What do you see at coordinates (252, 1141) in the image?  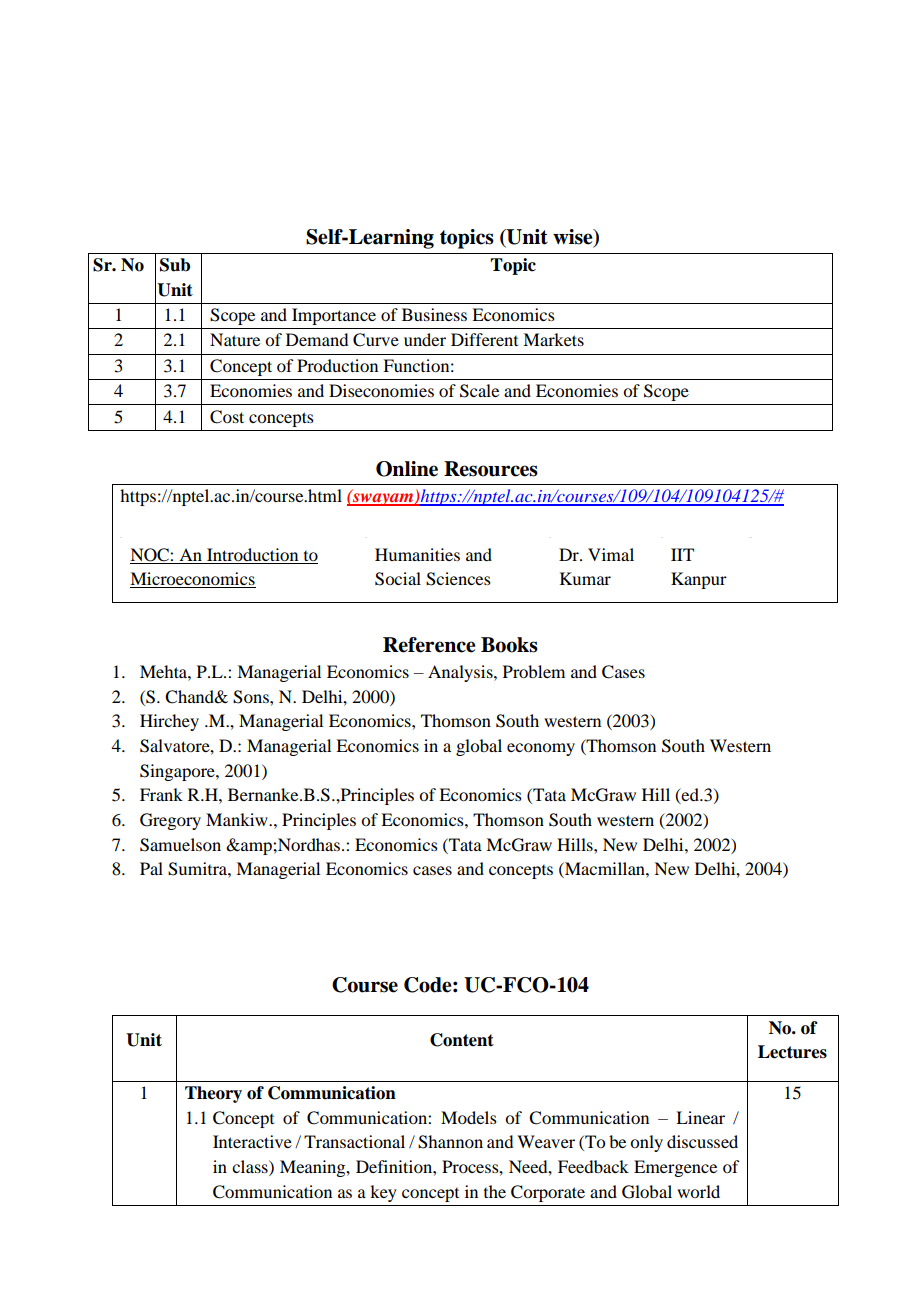 I see `Interactive` at bounding box center [252, 1141].
